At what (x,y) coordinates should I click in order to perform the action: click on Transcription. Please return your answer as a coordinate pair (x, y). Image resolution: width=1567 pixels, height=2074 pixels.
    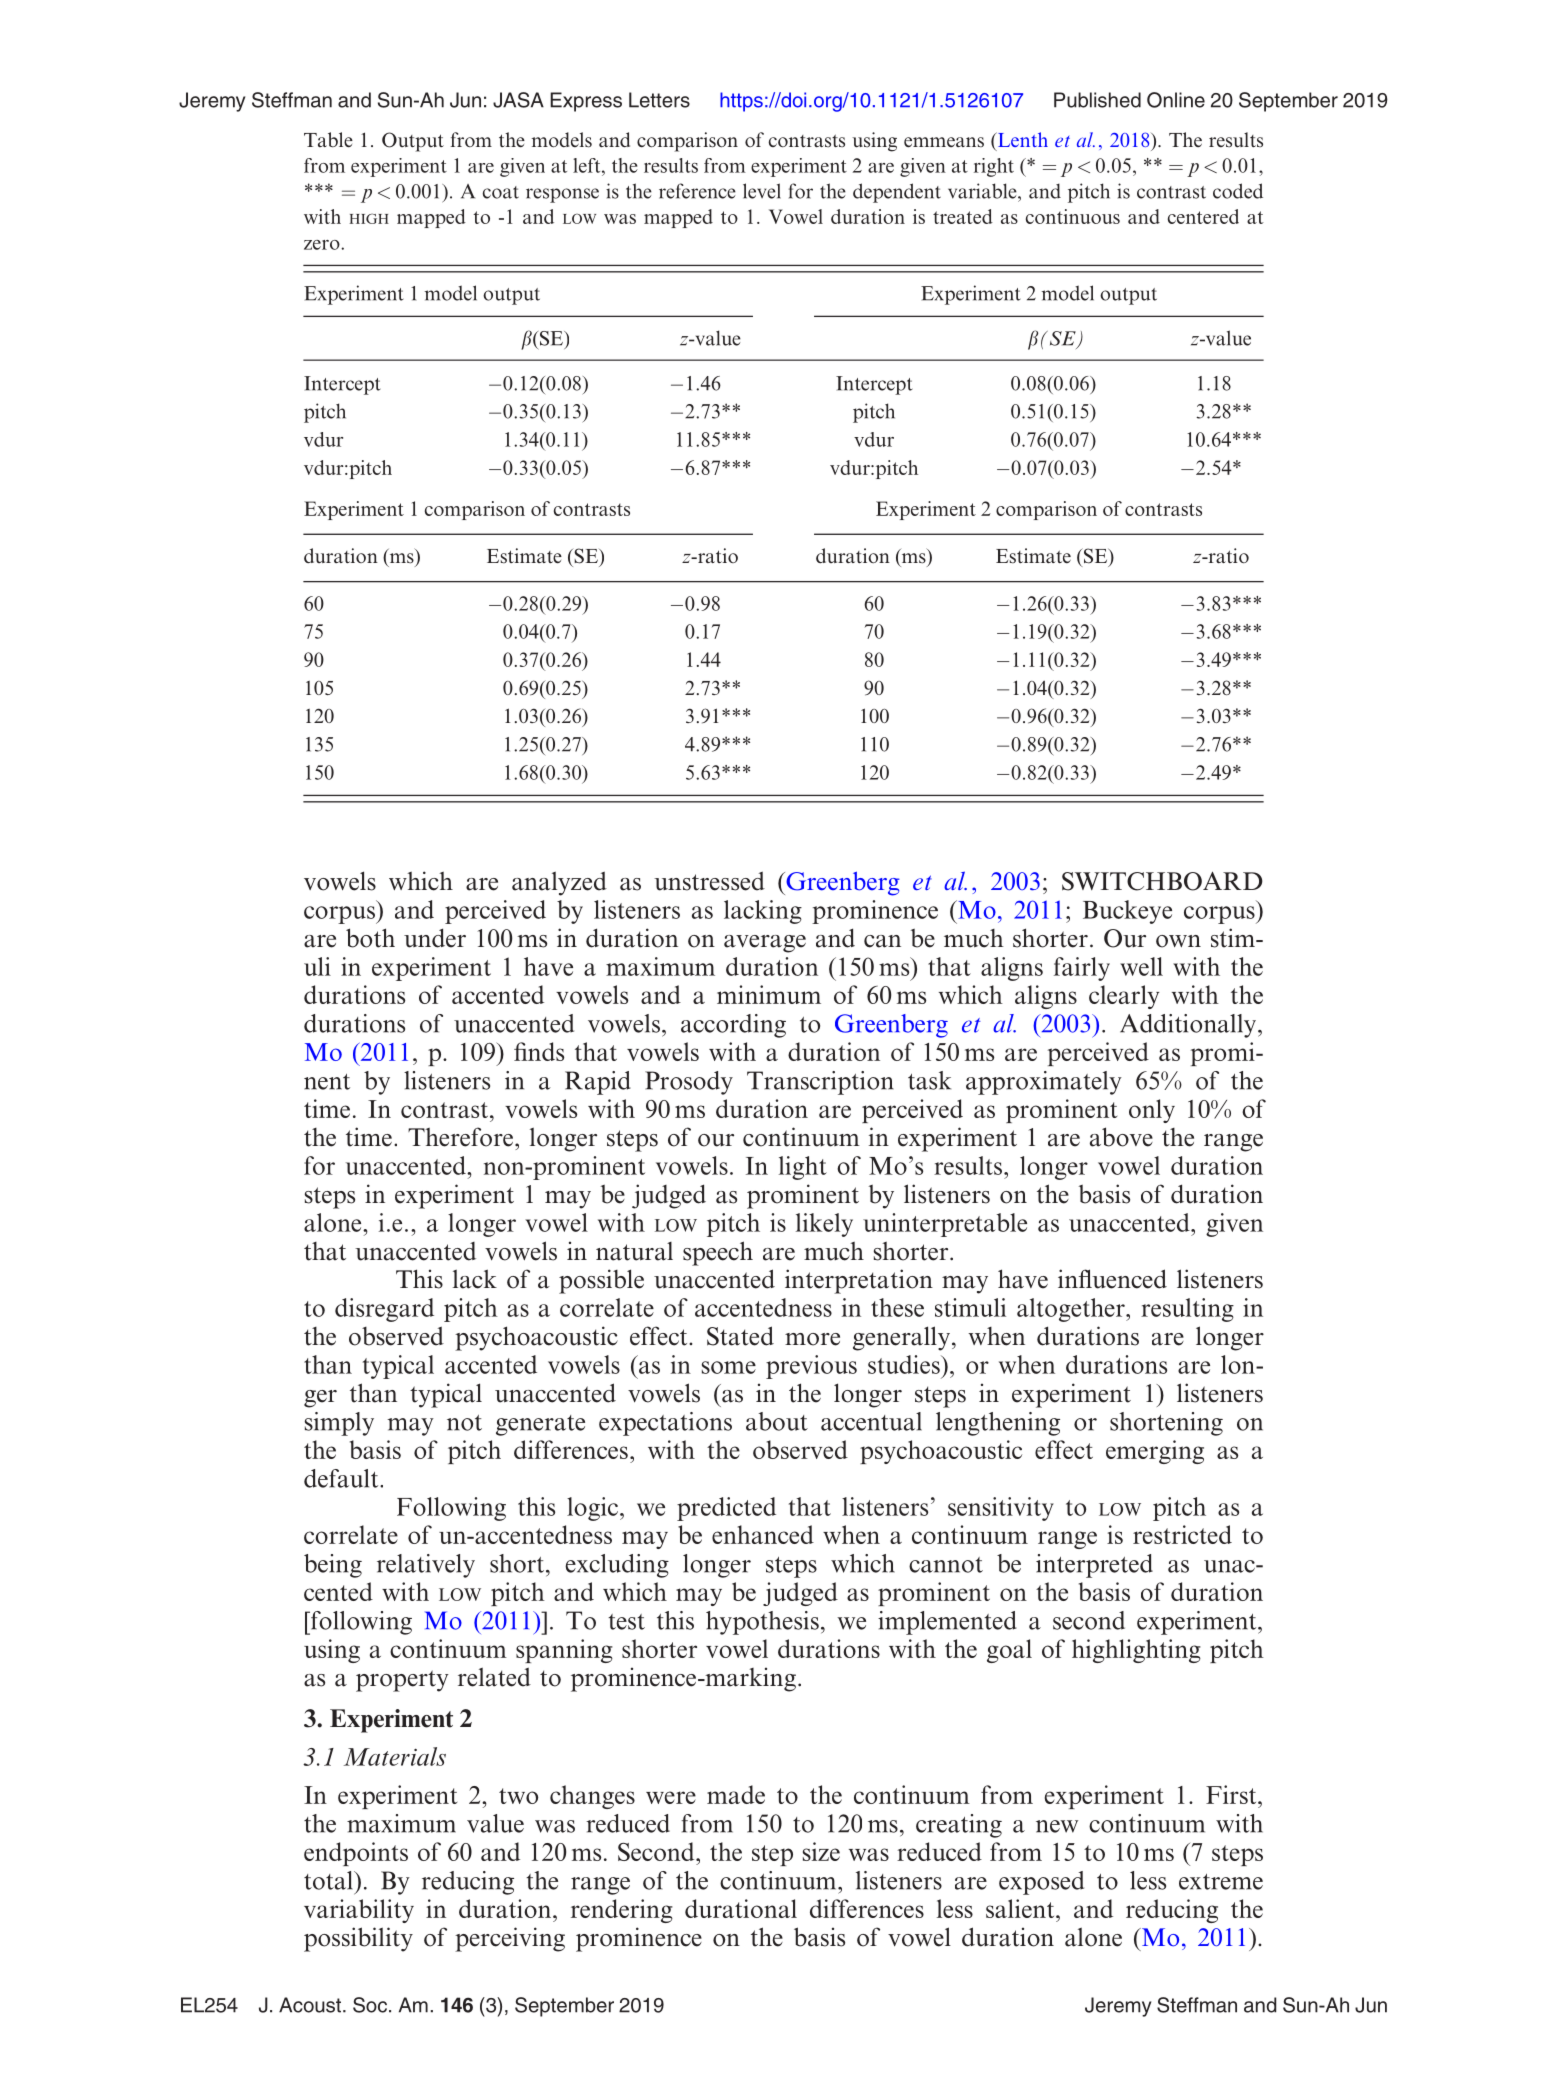
    Looking at the image, I should click on (820, 1083).
